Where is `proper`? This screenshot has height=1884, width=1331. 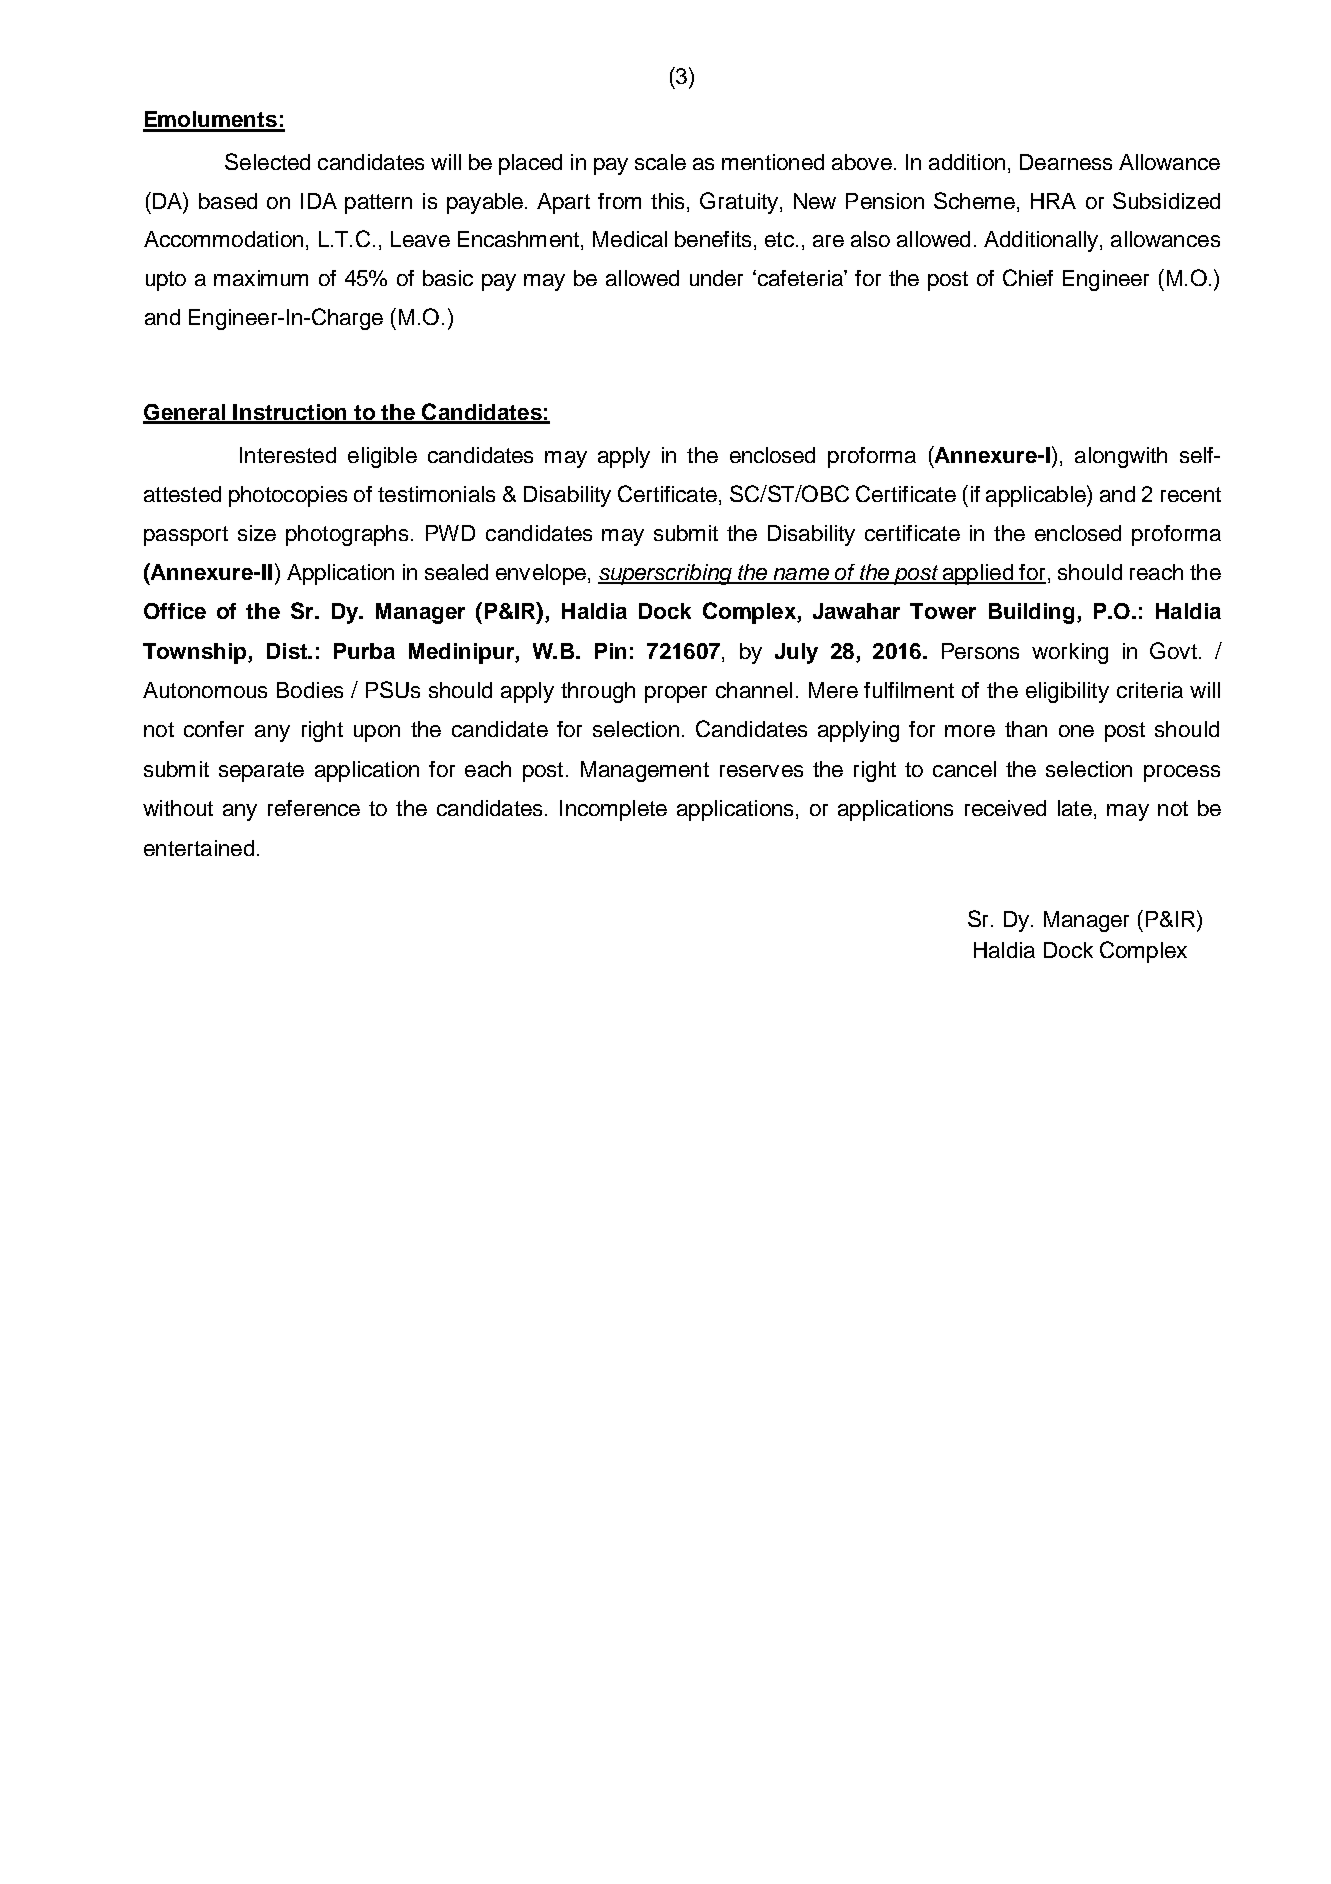
proper is located at coordinates (676, 694).
